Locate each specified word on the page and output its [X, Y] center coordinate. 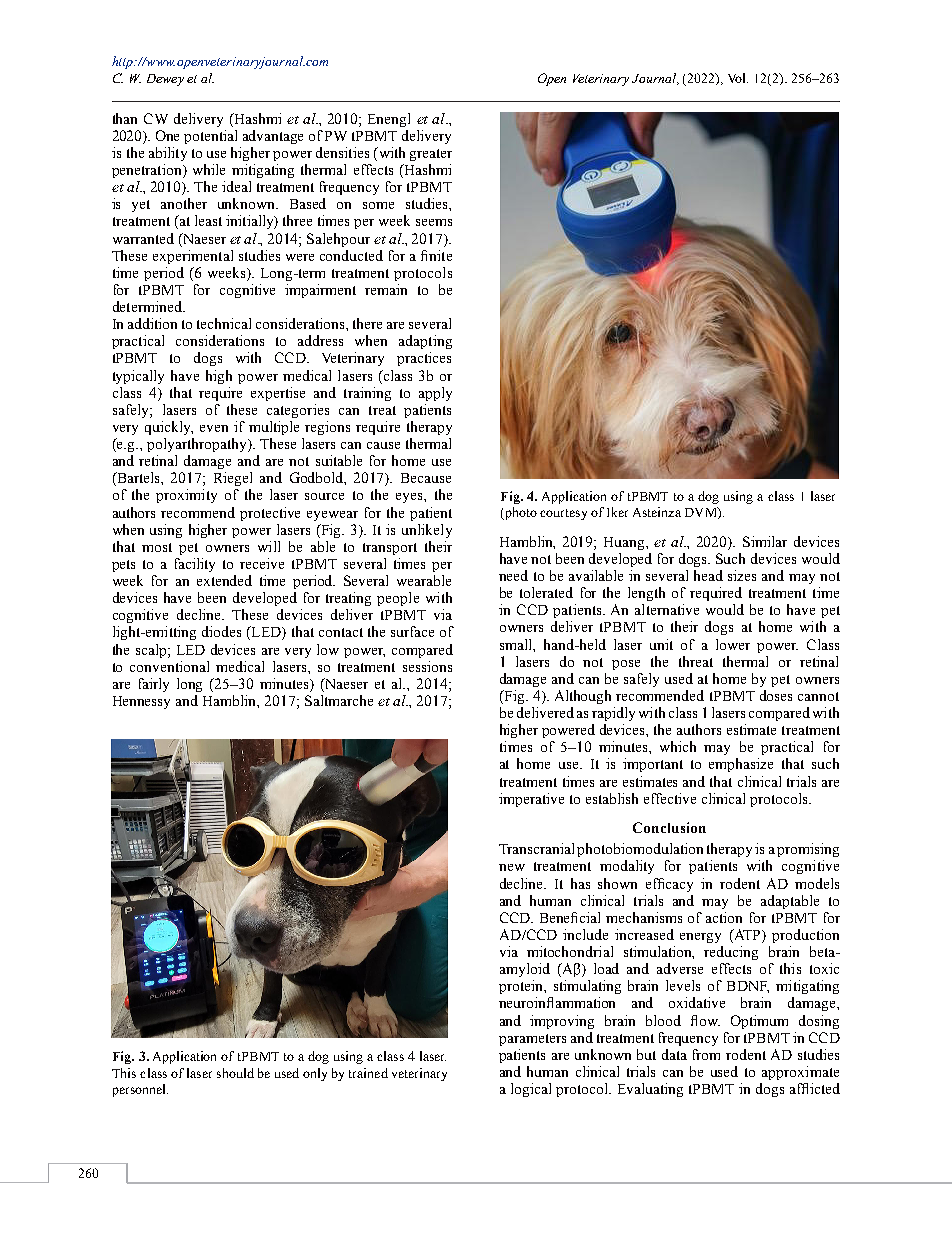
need [513, 575]
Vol [738, 78]
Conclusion [669, 827]
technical [224, 323]
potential [210, 137]
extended [224, 580]
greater [431, 155]
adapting [425, 342]
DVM [702, 513]
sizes [742, 575]
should [235, 1073]
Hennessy [141, 702]
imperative [531, 800]
